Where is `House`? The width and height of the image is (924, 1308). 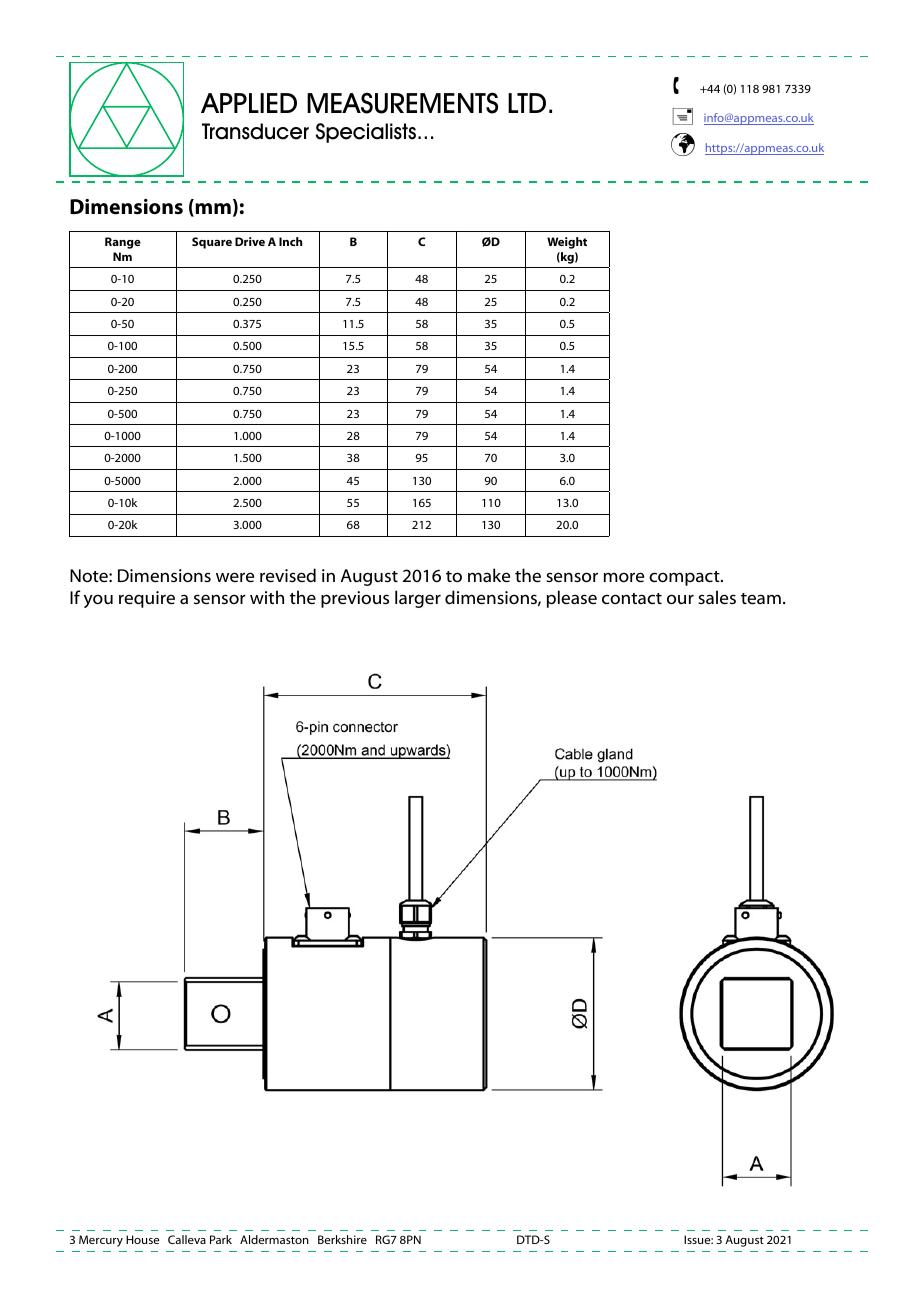 House is located at coordinates (143, 1239).
